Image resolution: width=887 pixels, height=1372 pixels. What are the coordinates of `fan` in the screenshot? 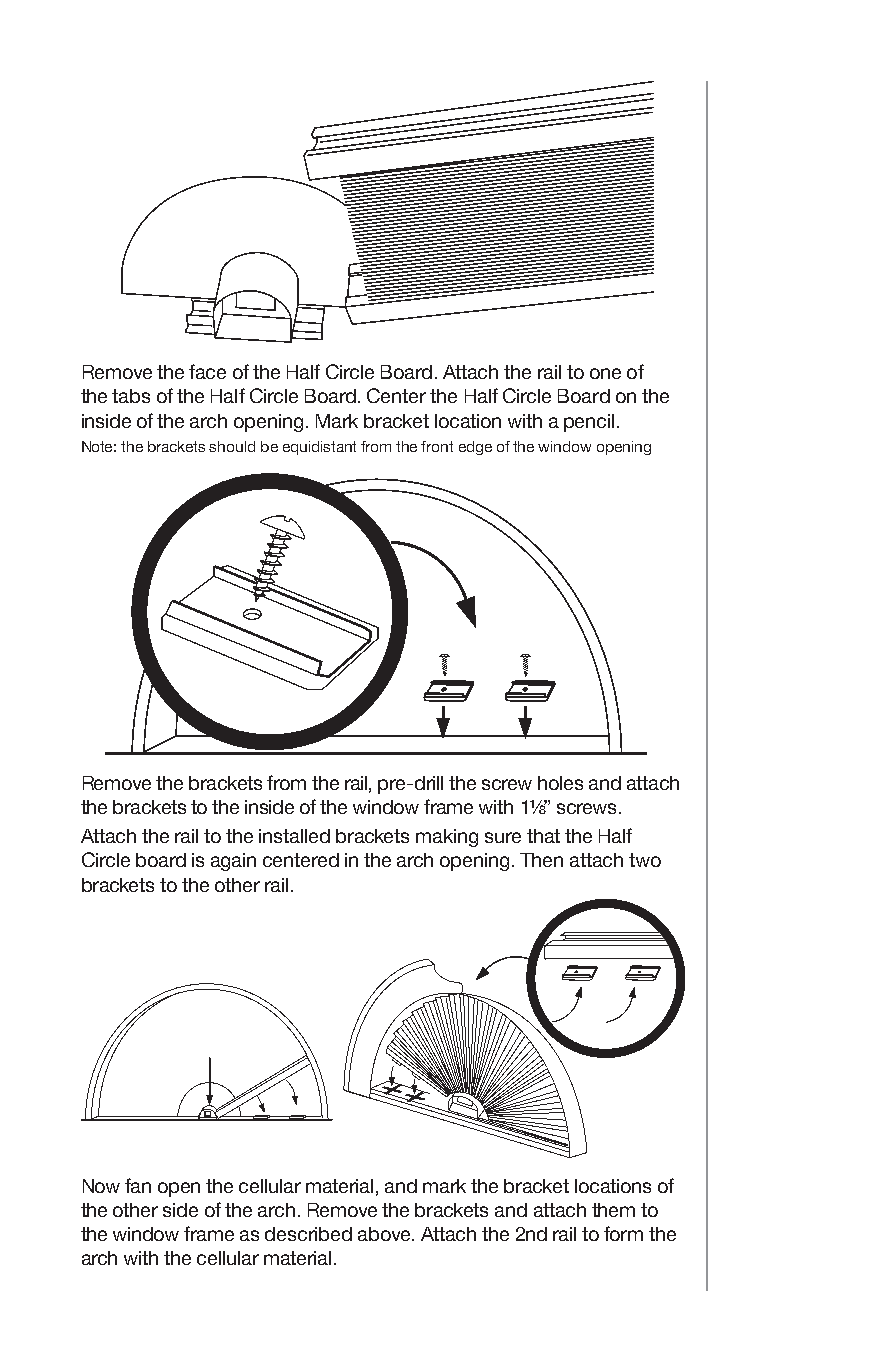 It's located at (138, 1185).
